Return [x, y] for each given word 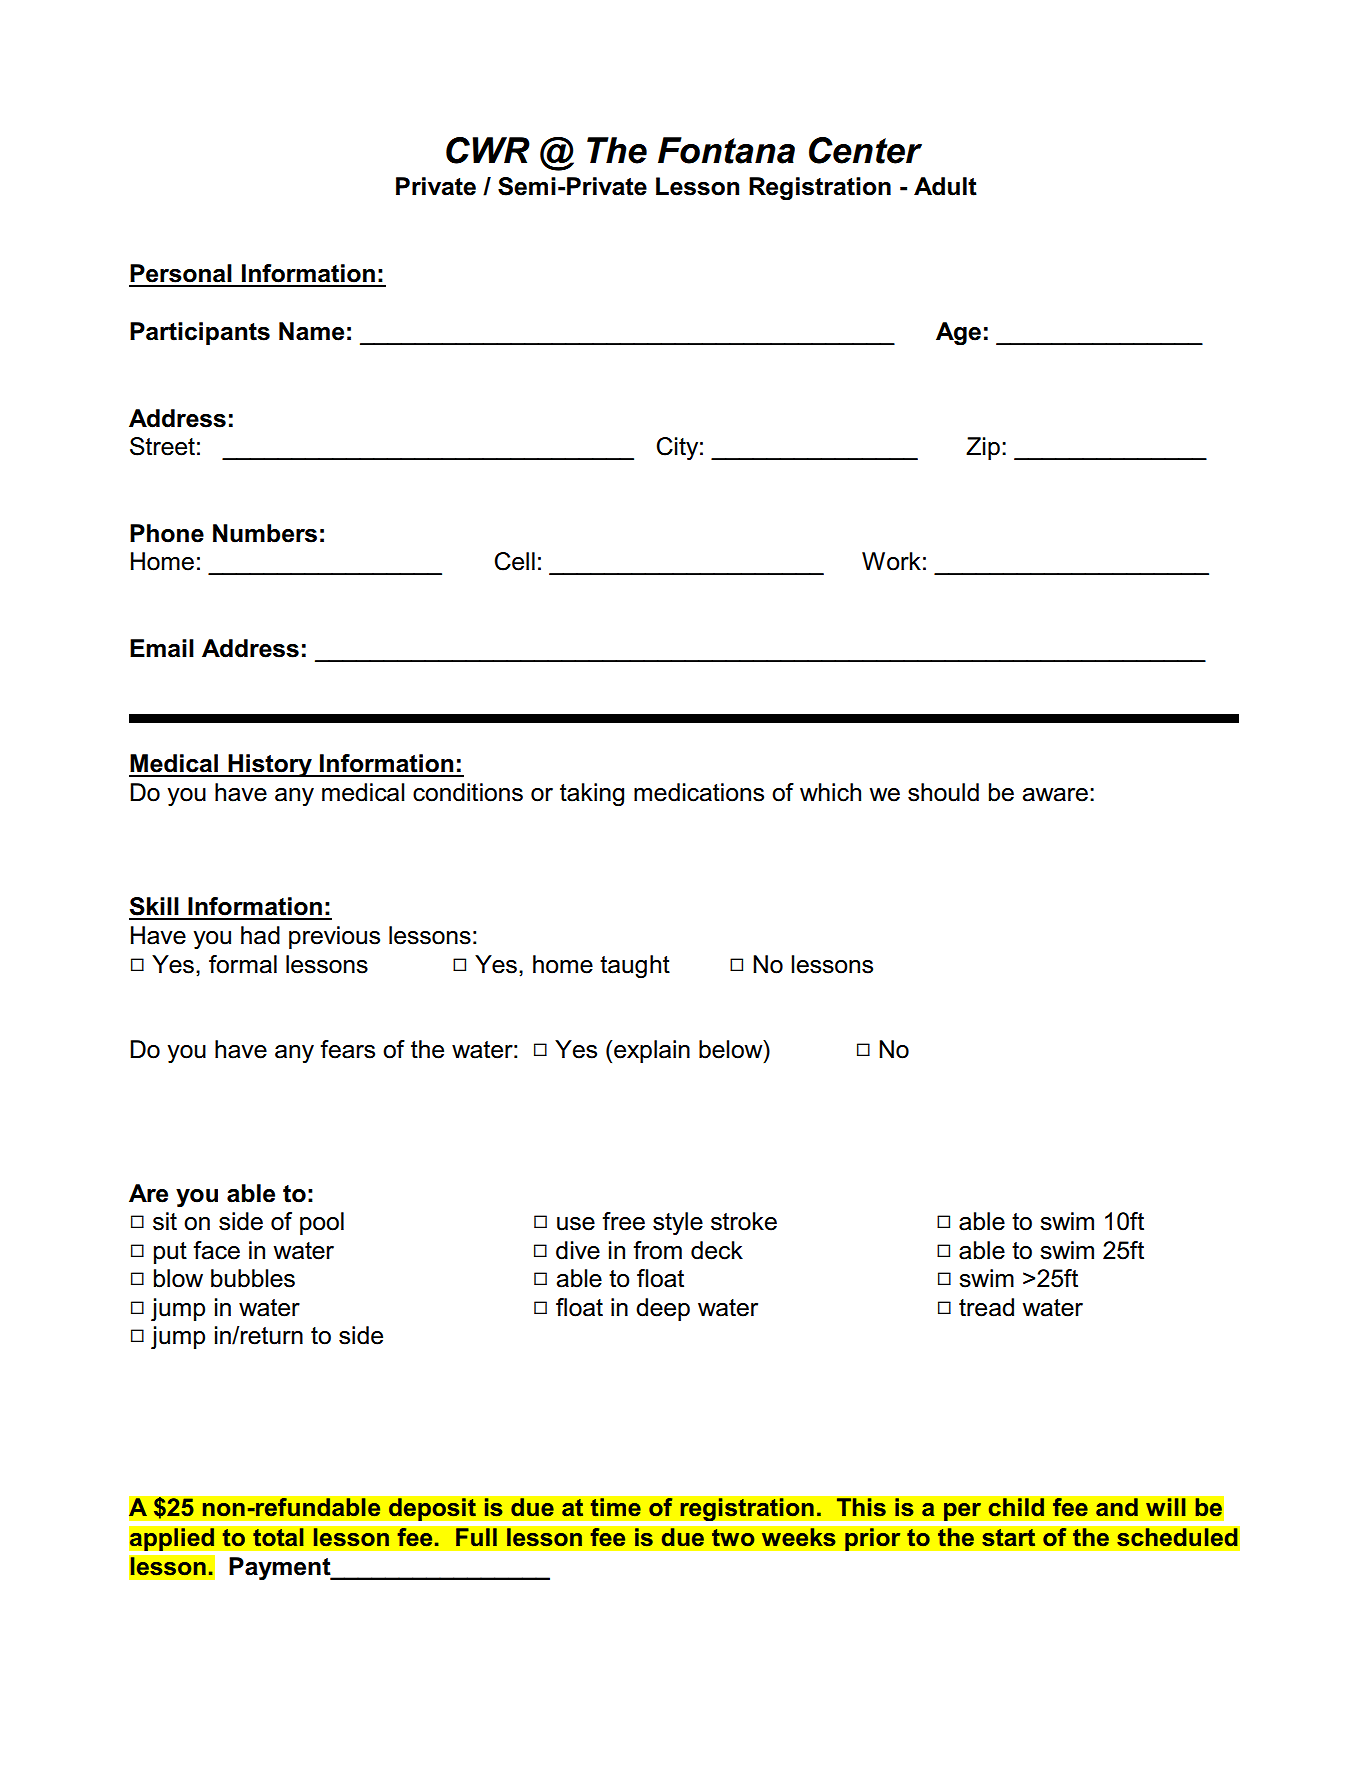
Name [311, 331]
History [270, 765]
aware [1055, 795]
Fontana [726, 150]
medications [699, 792]
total [278, 1537]
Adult [945, 186]
